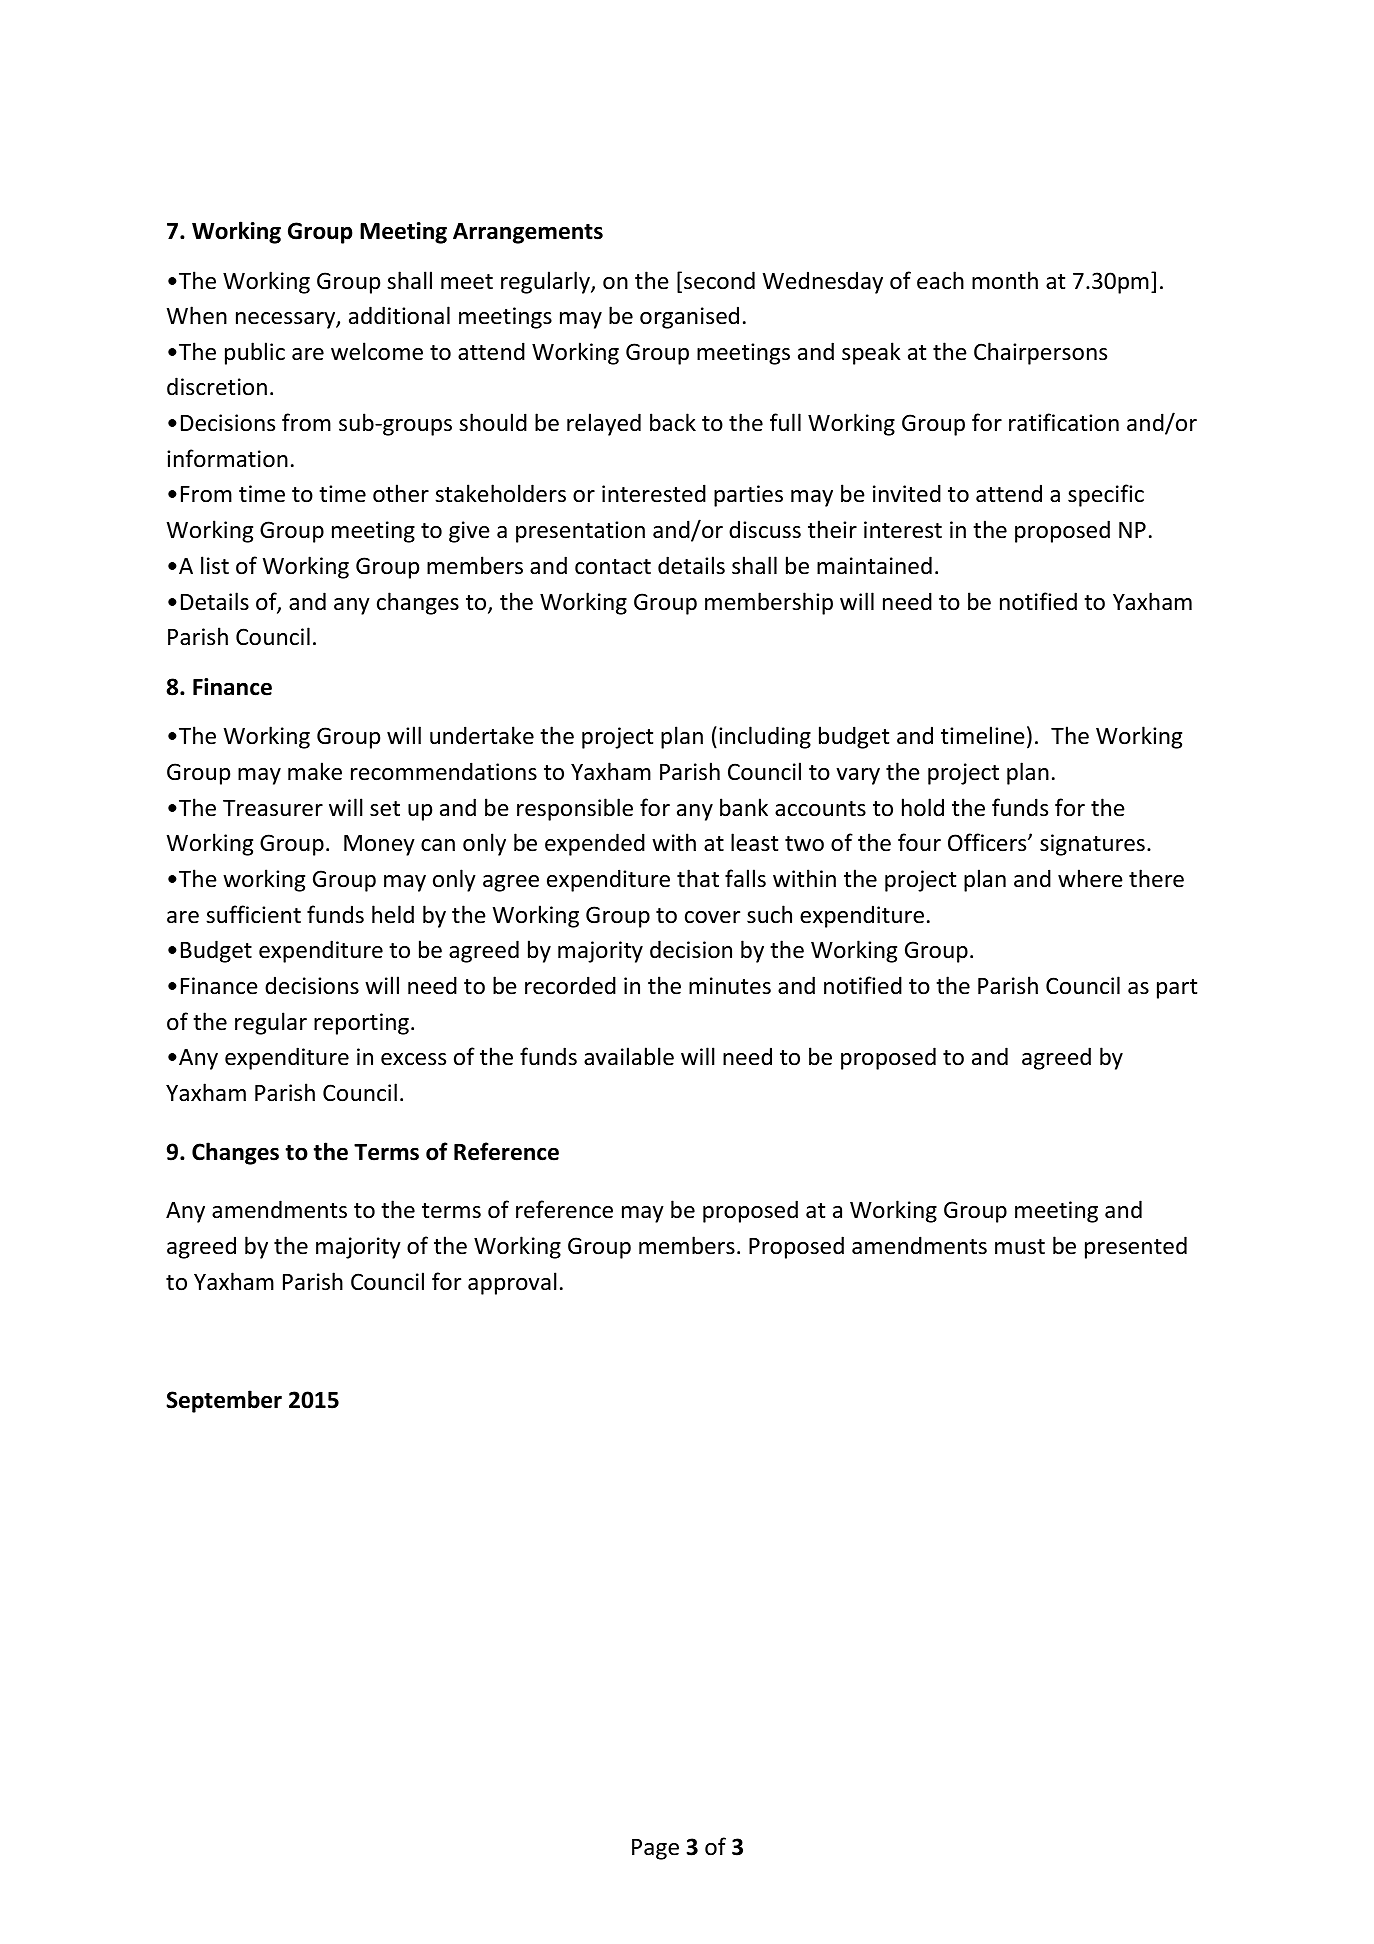  Describe the element at coordinates (1020, 1247) in the image. I see `must` at that location.
